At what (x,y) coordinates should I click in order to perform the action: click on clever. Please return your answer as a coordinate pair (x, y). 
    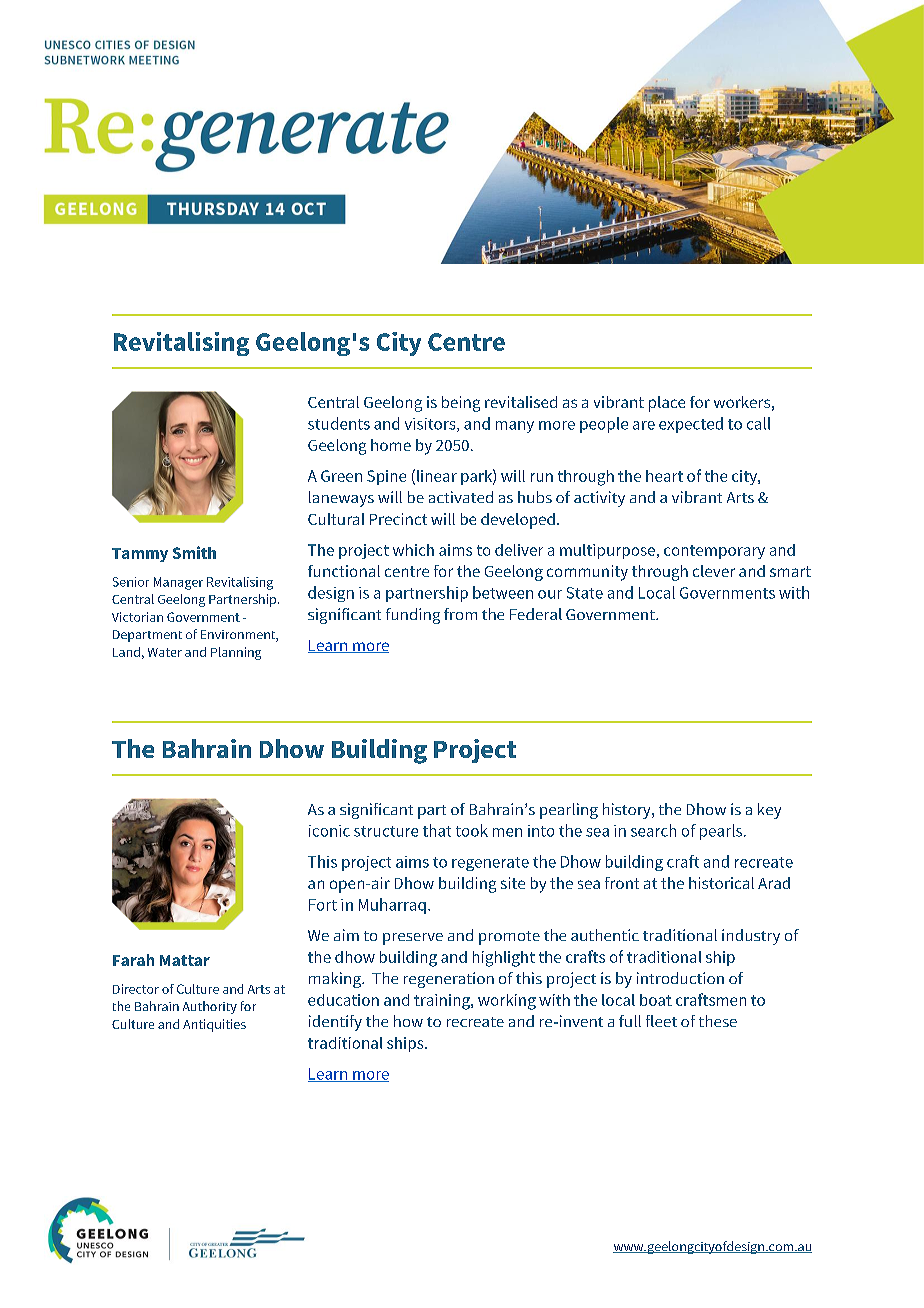
    Looking at the image, I should click on (714, 571).
